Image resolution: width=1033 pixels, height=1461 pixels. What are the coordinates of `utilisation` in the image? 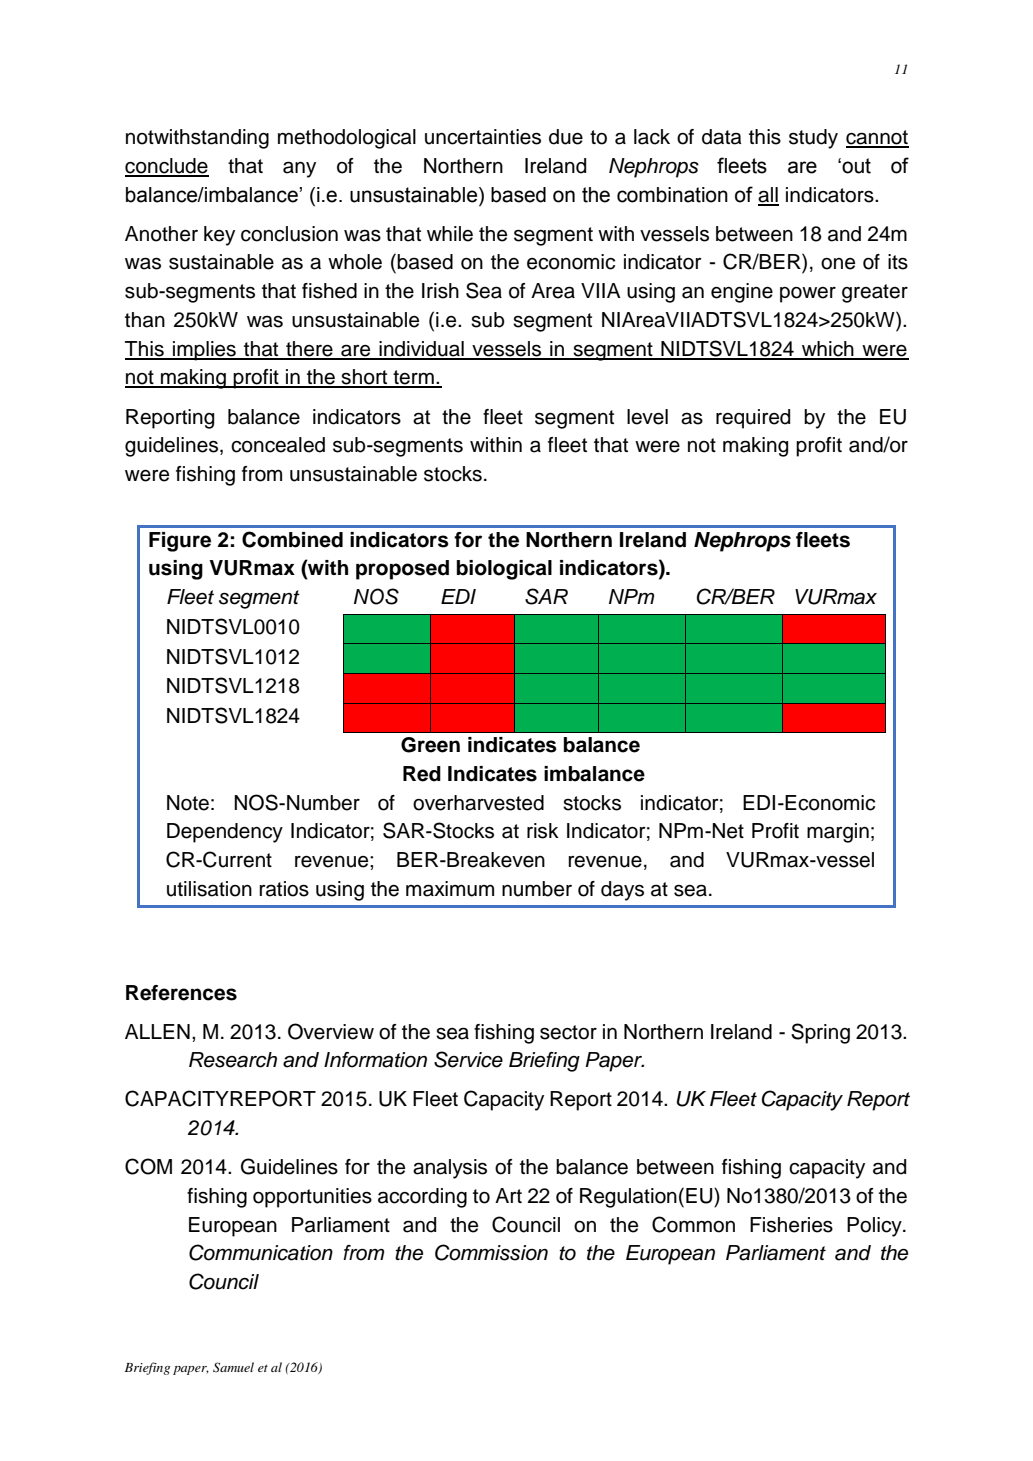 It's located at (209, 889).
